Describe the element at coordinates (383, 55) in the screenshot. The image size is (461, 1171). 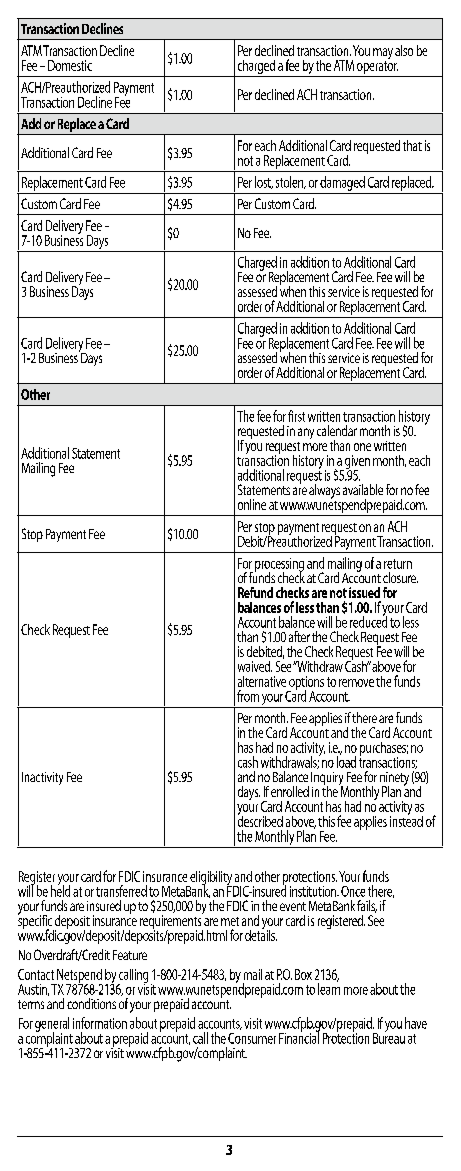
I see `may` at that location.
